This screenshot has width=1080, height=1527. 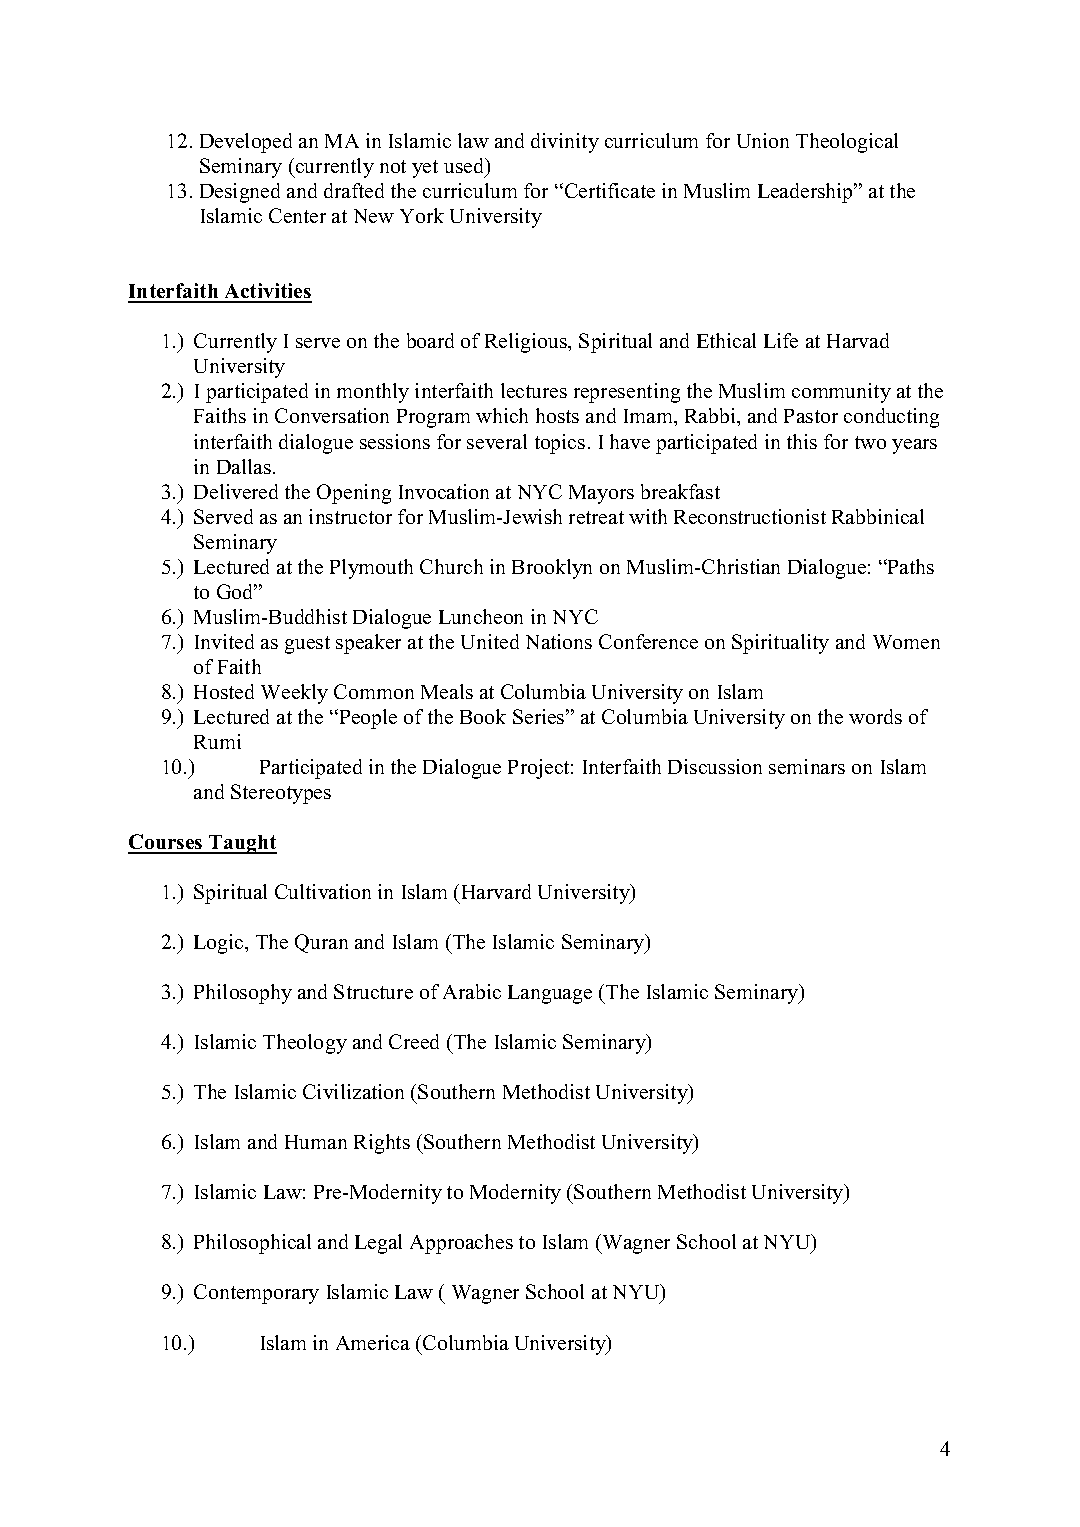 What do you see at coordinates (807, 766) in the screenshot?
I see `seminars` at bounding box center [807, 766].
